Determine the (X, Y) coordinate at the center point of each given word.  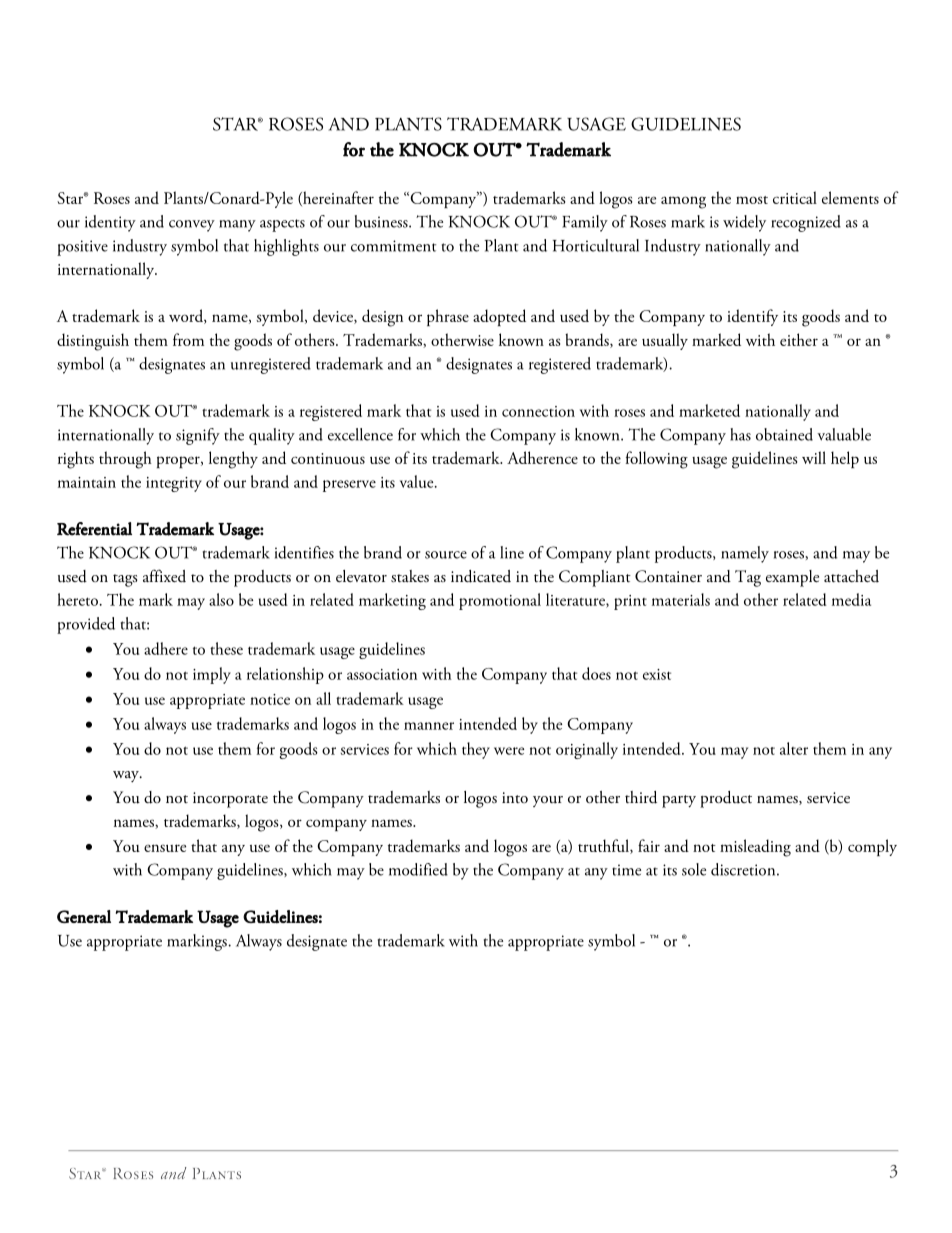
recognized (806, 223)
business (382, 221)
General (84, 916)
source (446, 555)
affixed (164, 575)
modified (418, 869)
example (792, 578)
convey (192, 226)
